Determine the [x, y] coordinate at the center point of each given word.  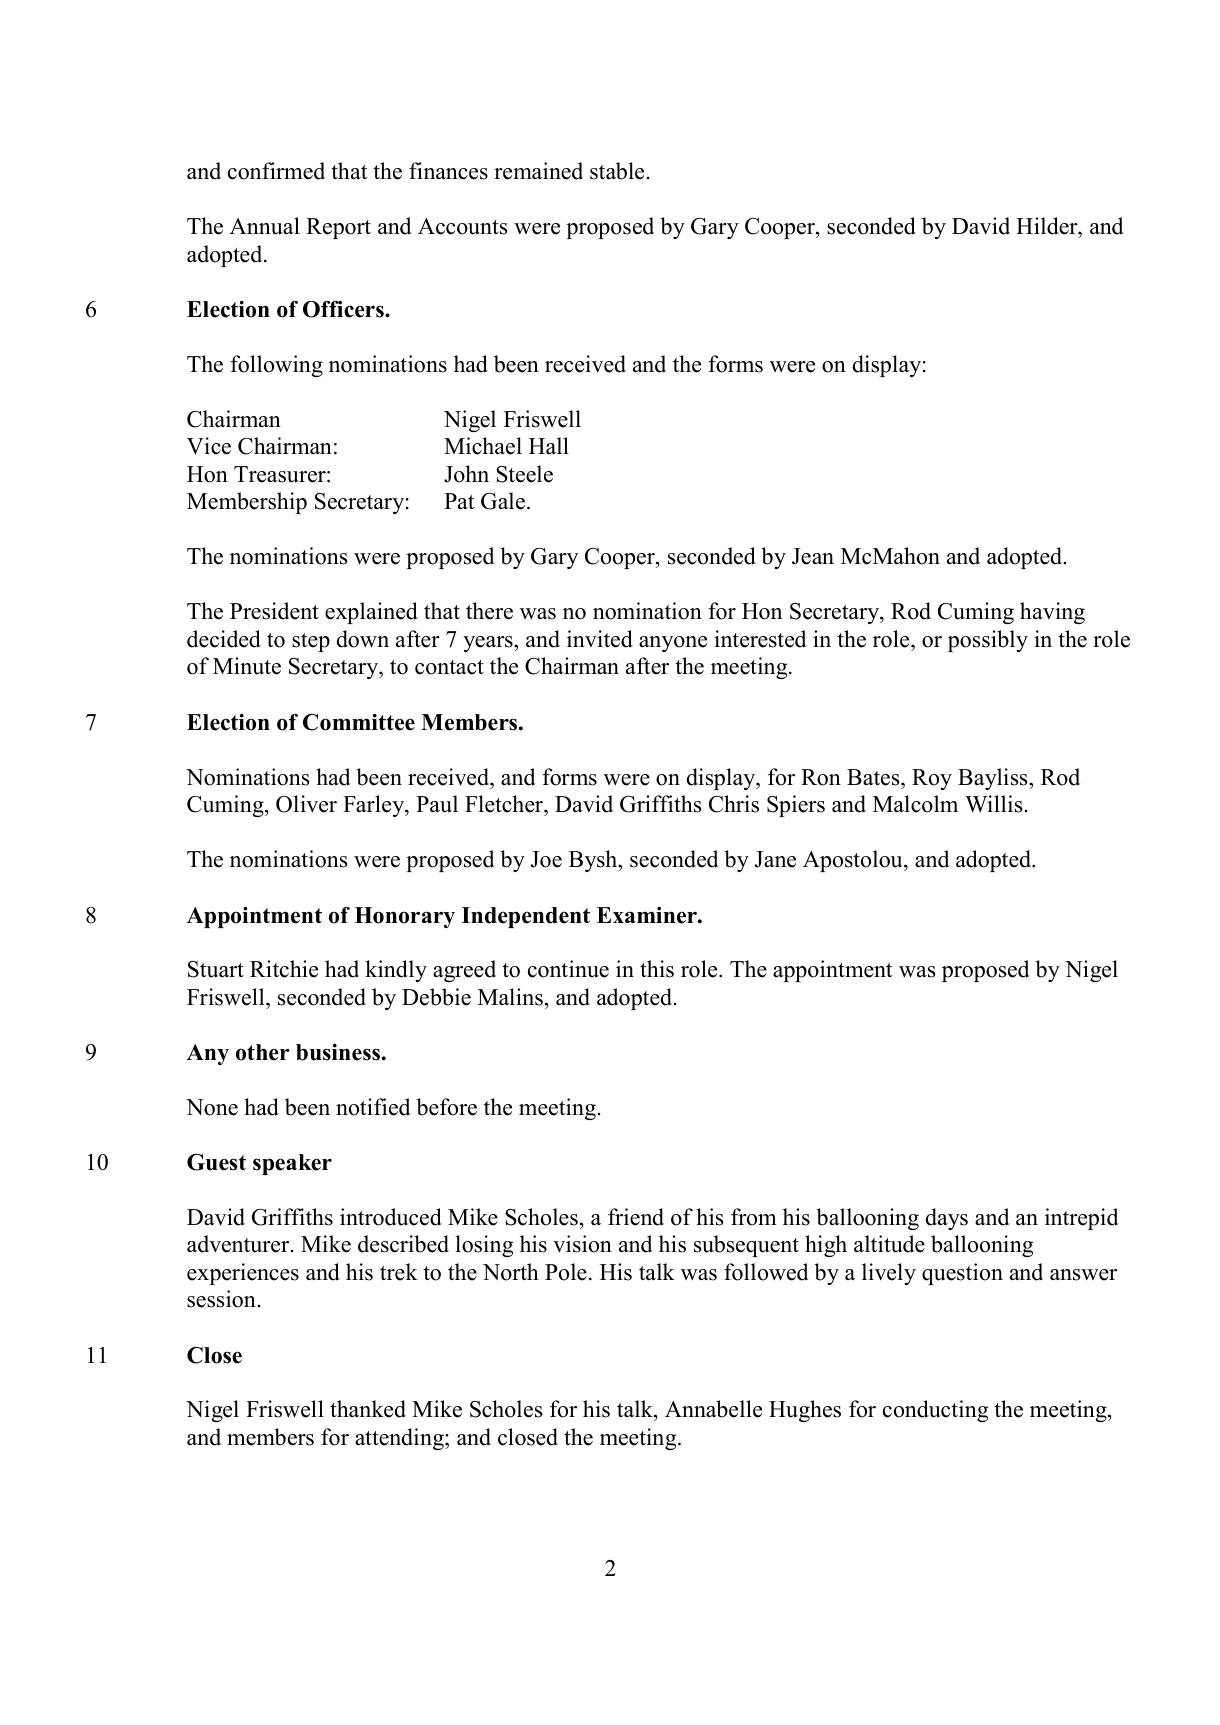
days [947, 1219]
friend [636, 1217]
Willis [993, 804]
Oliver [306, 804]
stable [617, 171]
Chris [734, 804]
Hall [549, 445]
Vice [209, 446]
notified [373, 1107]
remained [538, 171]
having [1052, 613]
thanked [368, 1409]
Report [338, 228]
